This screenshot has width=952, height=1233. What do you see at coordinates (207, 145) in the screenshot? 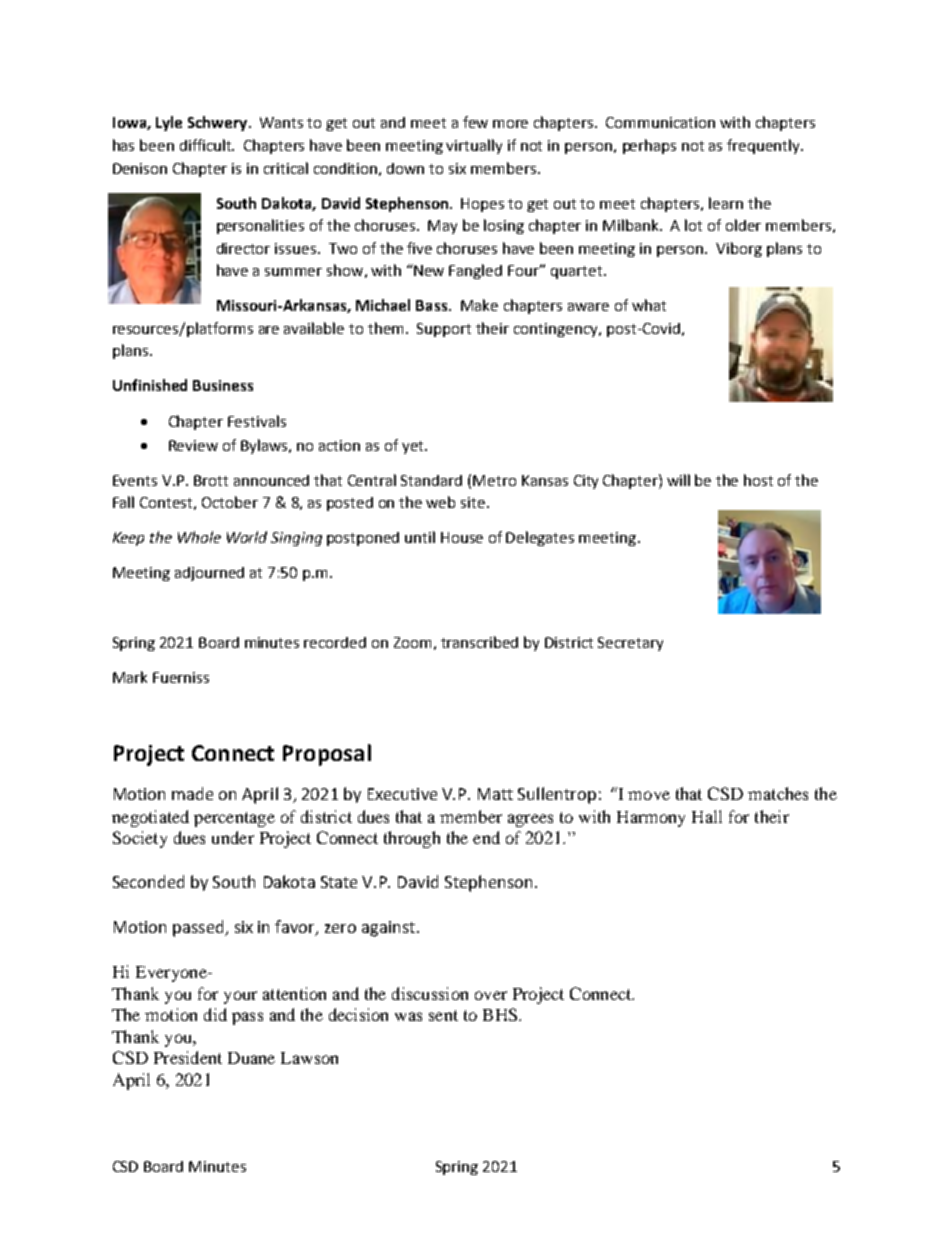
I see `difficult` at bounding box center [207, 145].
